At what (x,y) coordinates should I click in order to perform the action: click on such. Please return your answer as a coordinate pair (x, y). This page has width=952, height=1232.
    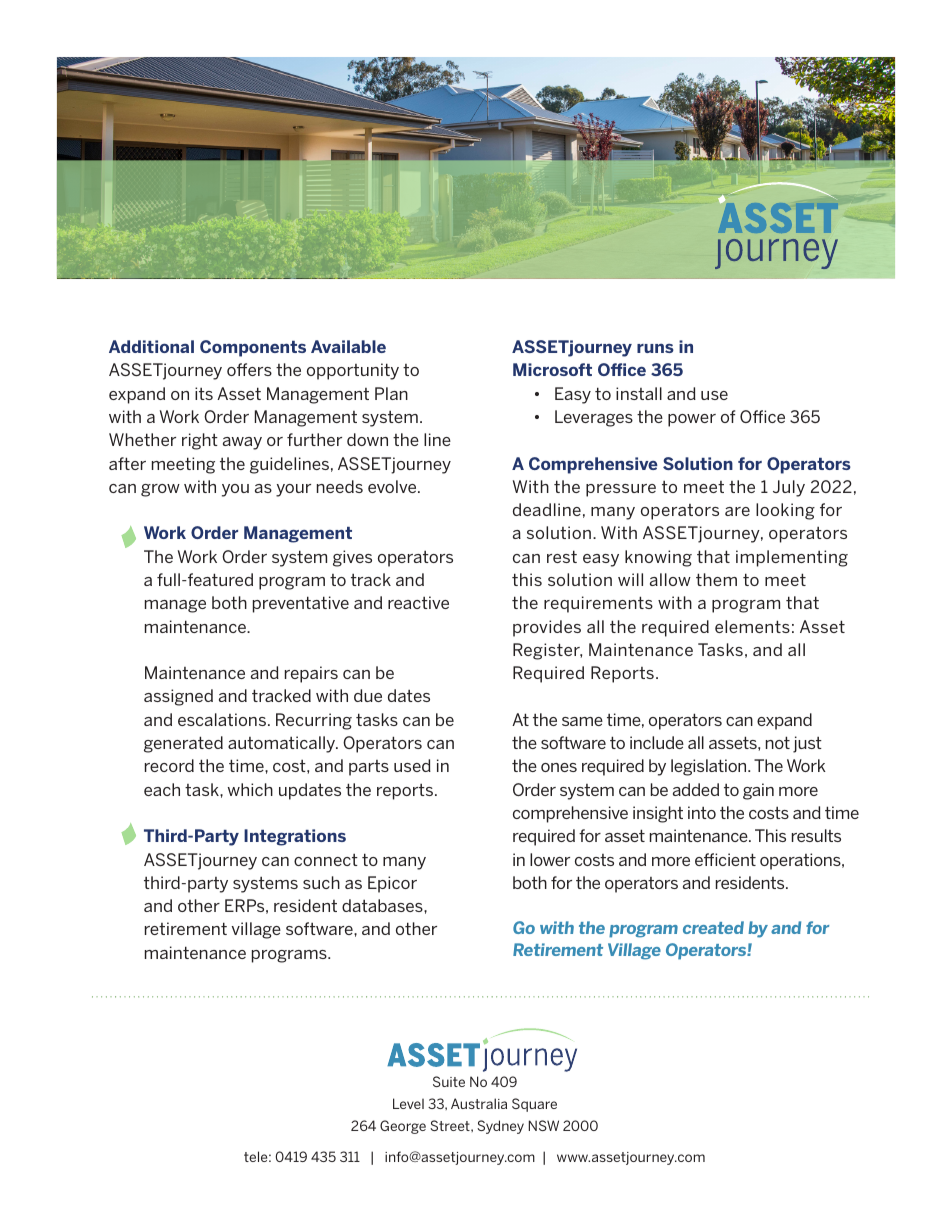
    Looking at the image, I should click on (321, 882).
